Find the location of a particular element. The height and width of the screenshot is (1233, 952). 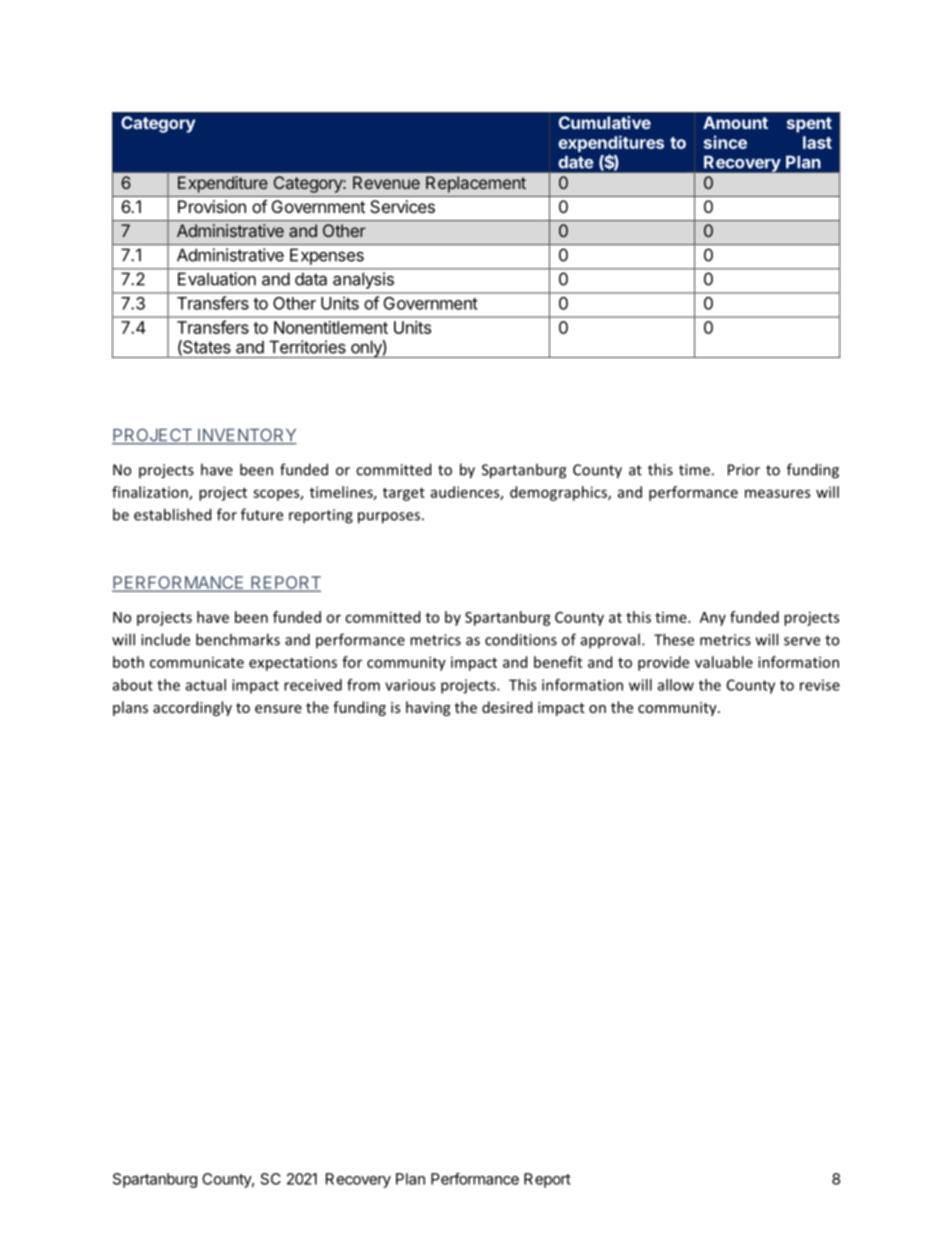

since is located at coordinates (725, 142).
